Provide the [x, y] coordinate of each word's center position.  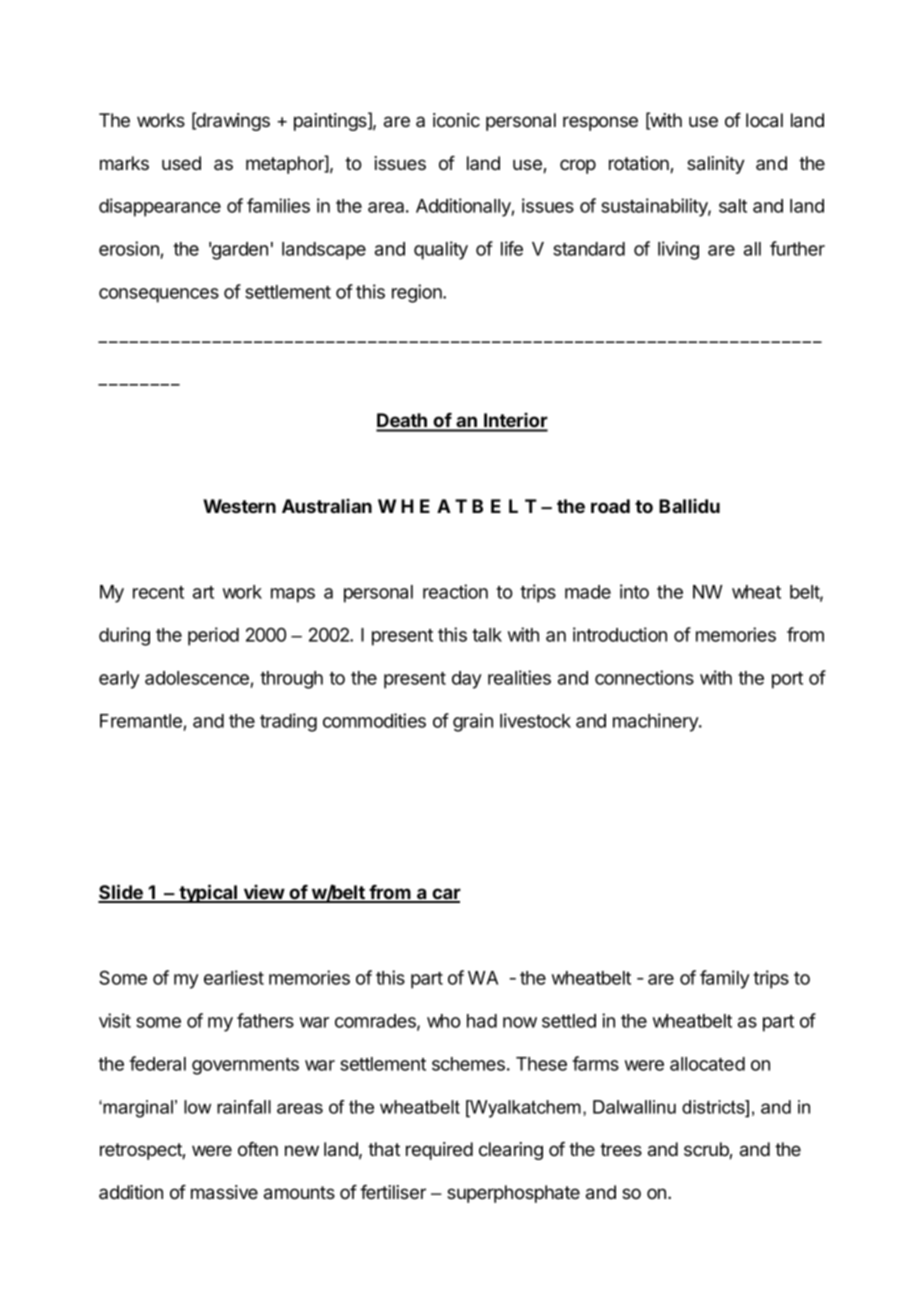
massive [224, 1192]
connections [644, 677]
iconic [456, 120]
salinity [716, 165]
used [181, 163]
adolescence [197, 678]
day [467, 680]
